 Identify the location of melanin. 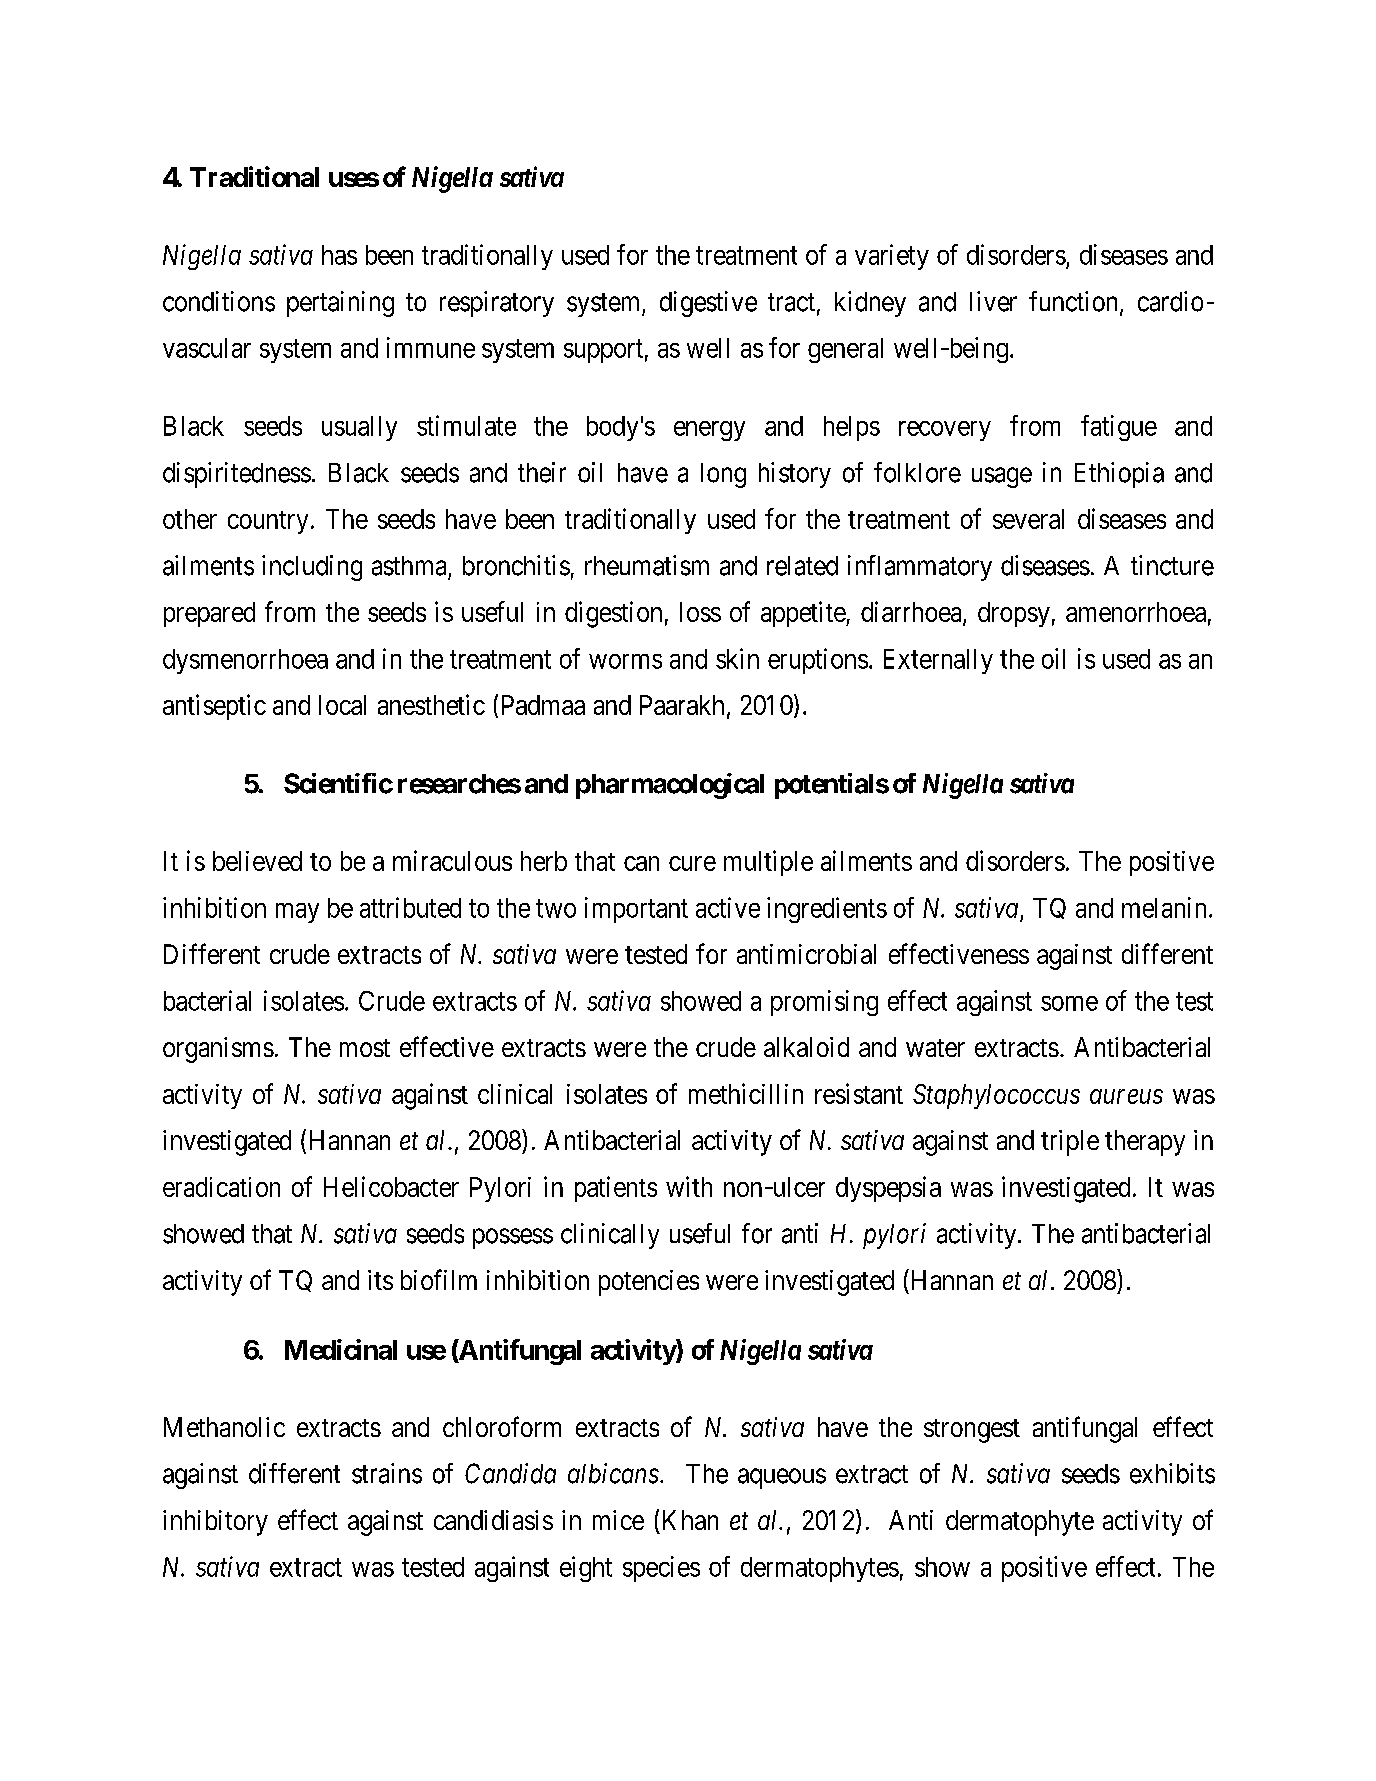
(1164, 907).
